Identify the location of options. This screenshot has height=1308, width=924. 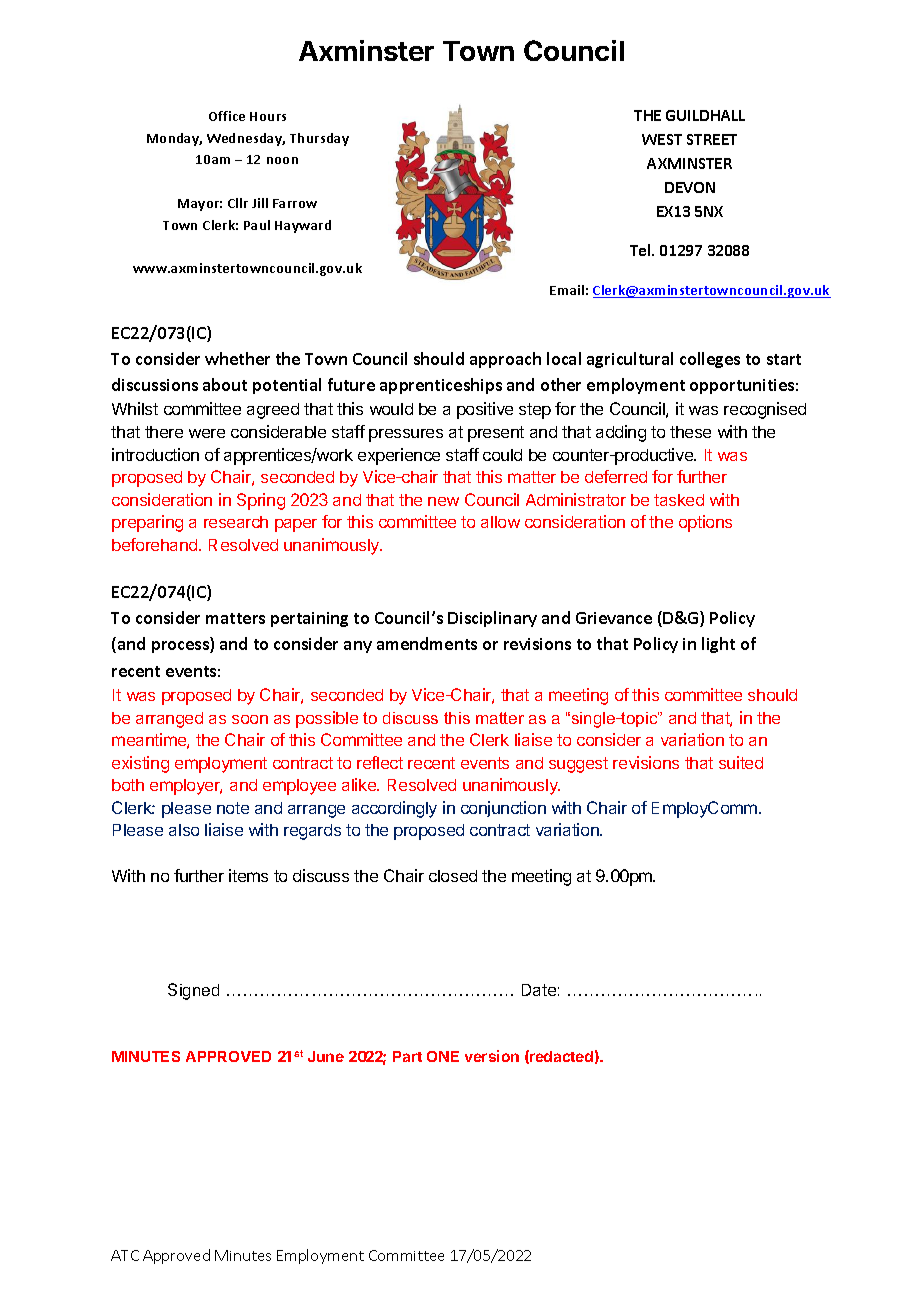
(705, 523).
